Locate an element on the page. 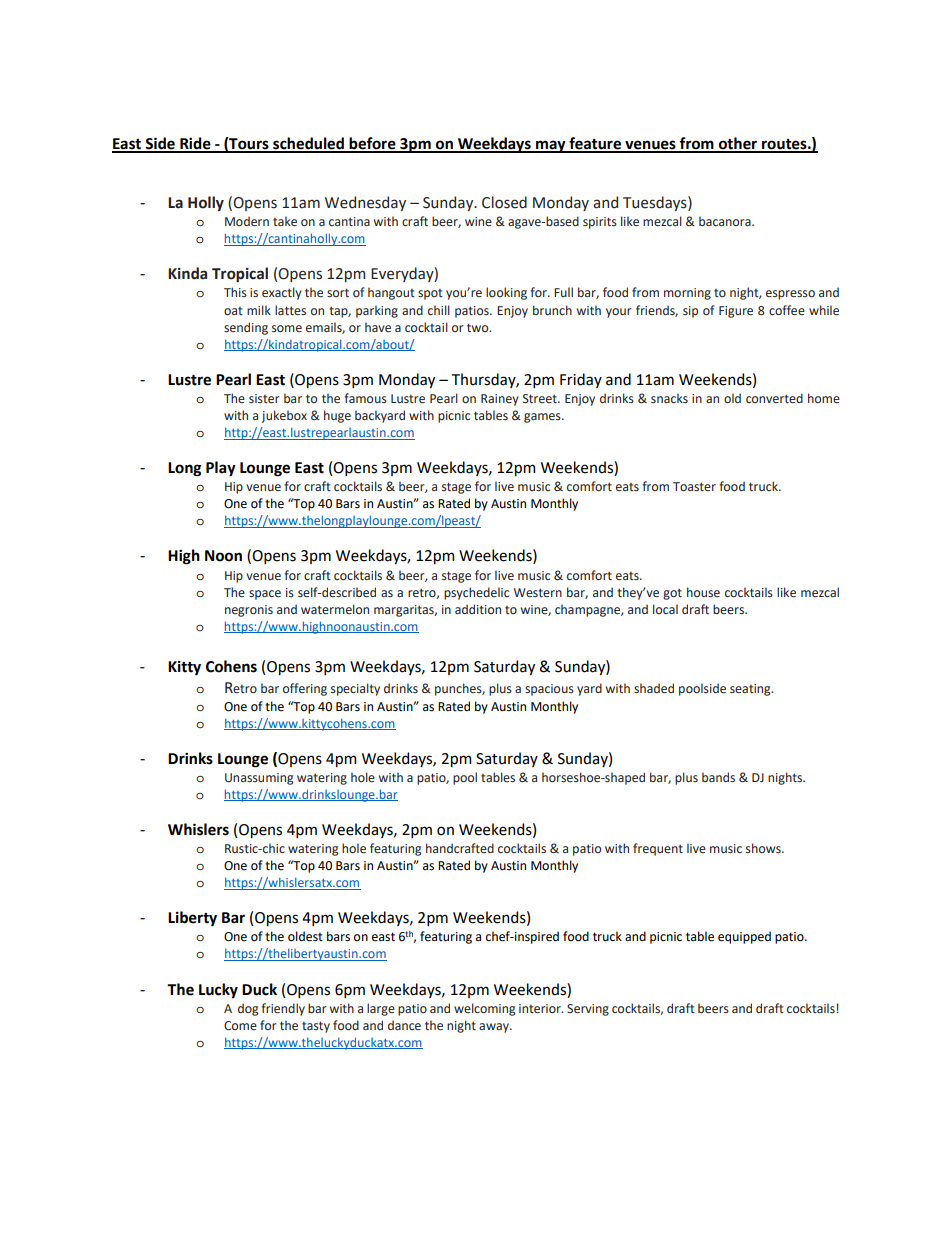 Image resolution: width=952 pixels, height=1233 pixels. other is located at coordinates (738, 144).
